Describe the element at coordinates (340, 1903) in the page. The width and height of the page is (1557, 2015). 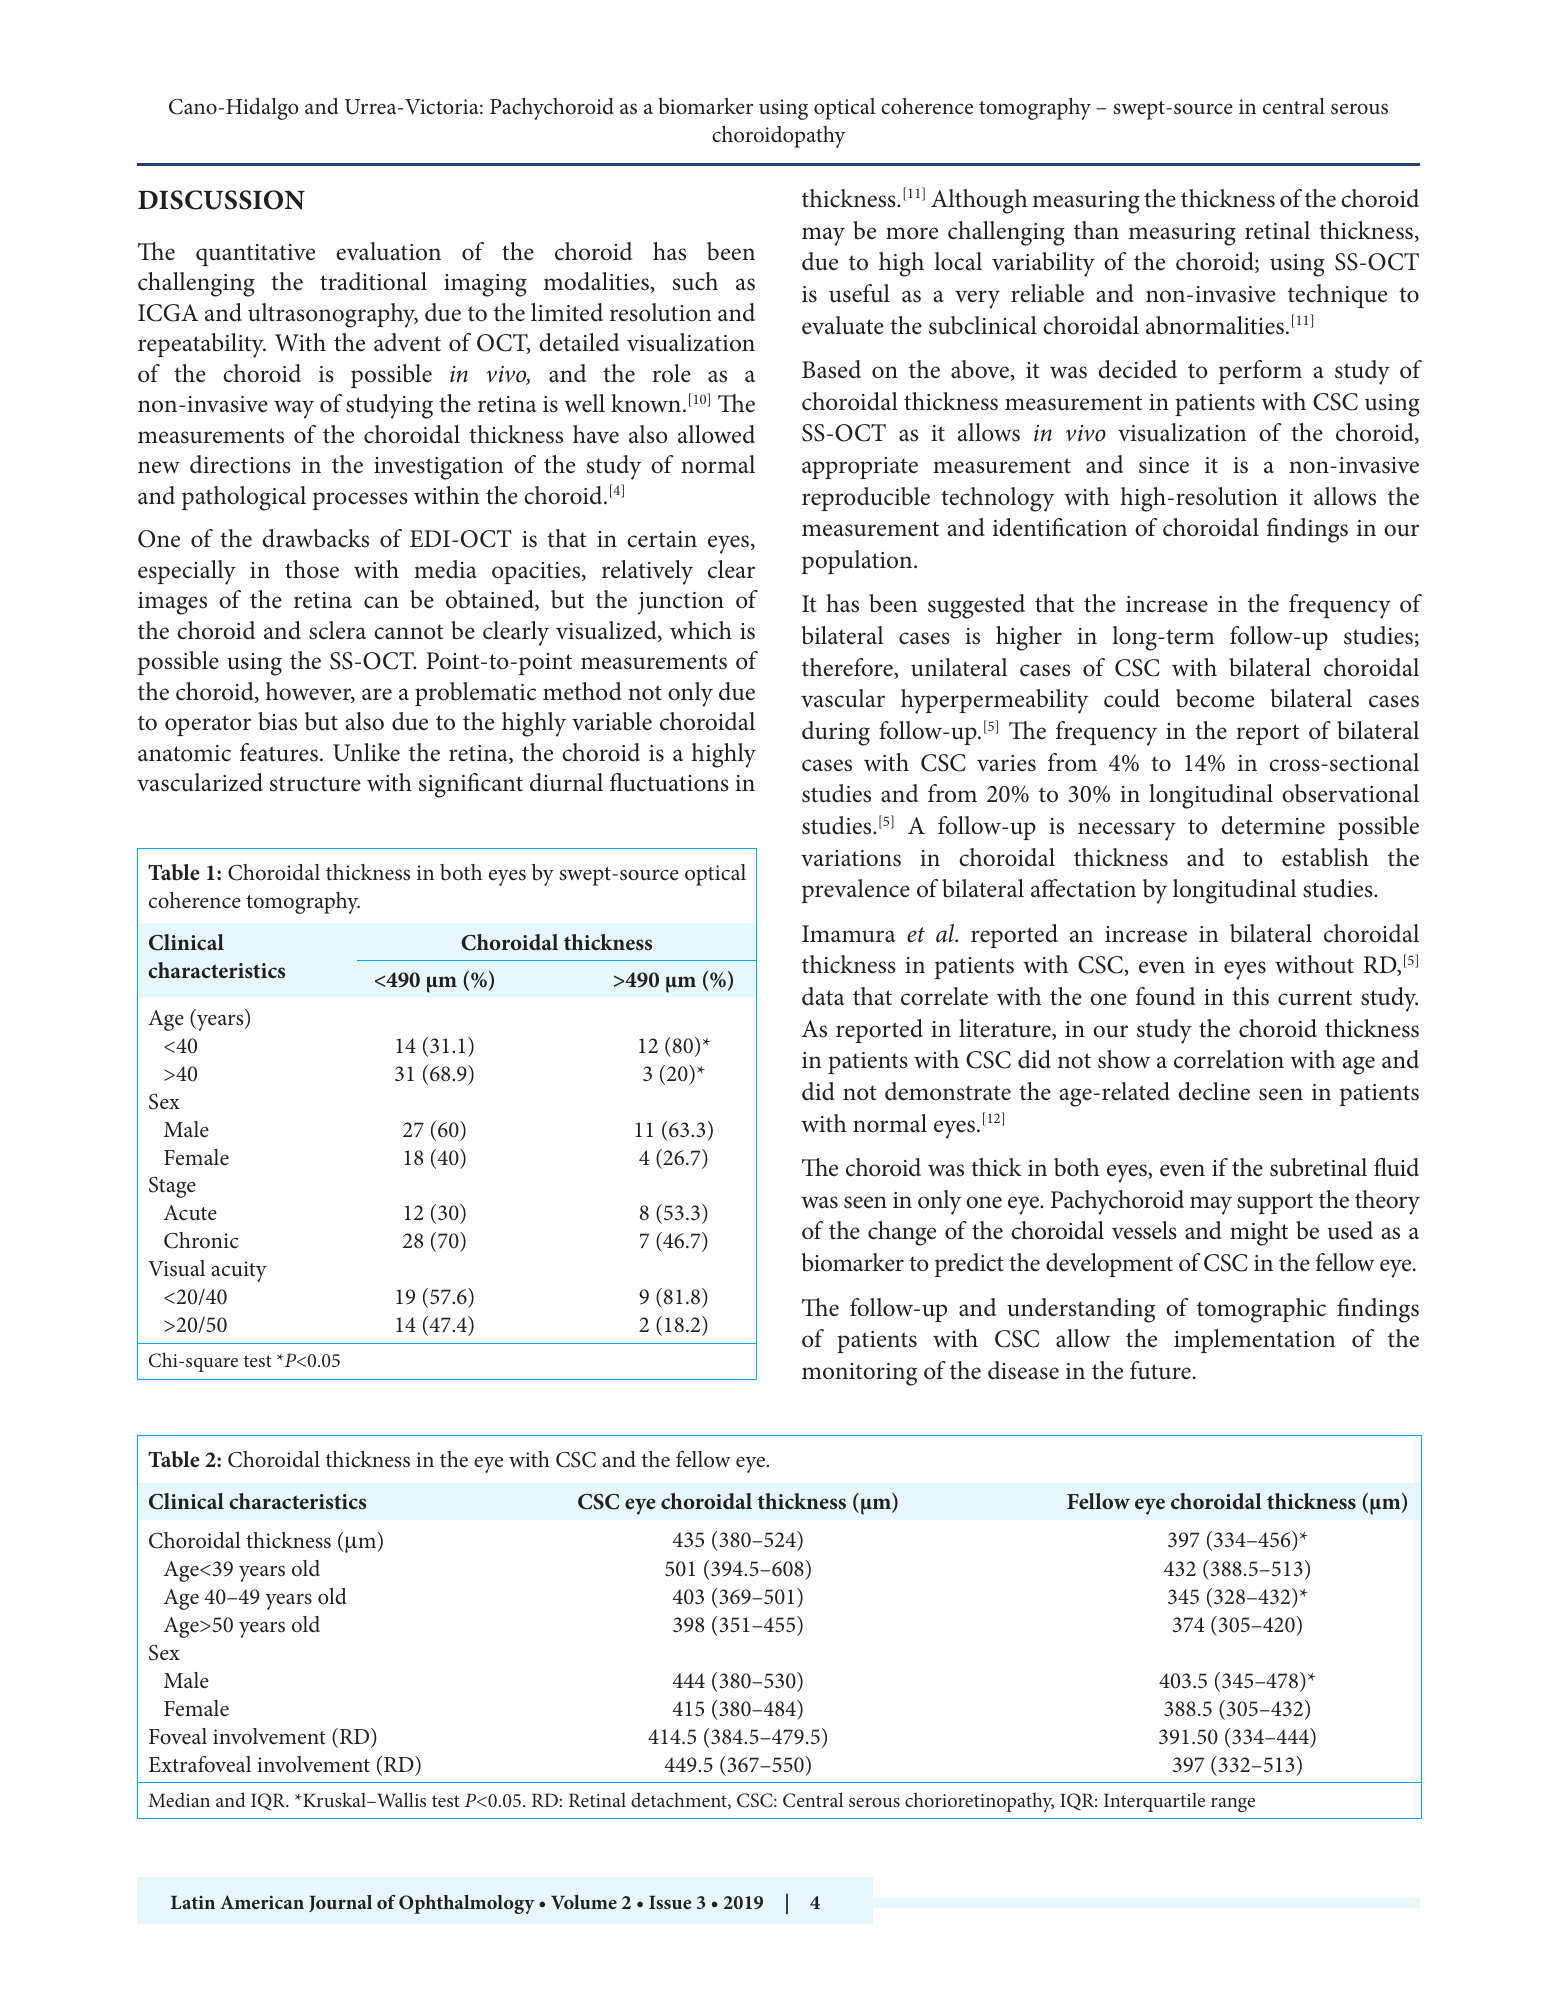
I see `Journal` at that location.
